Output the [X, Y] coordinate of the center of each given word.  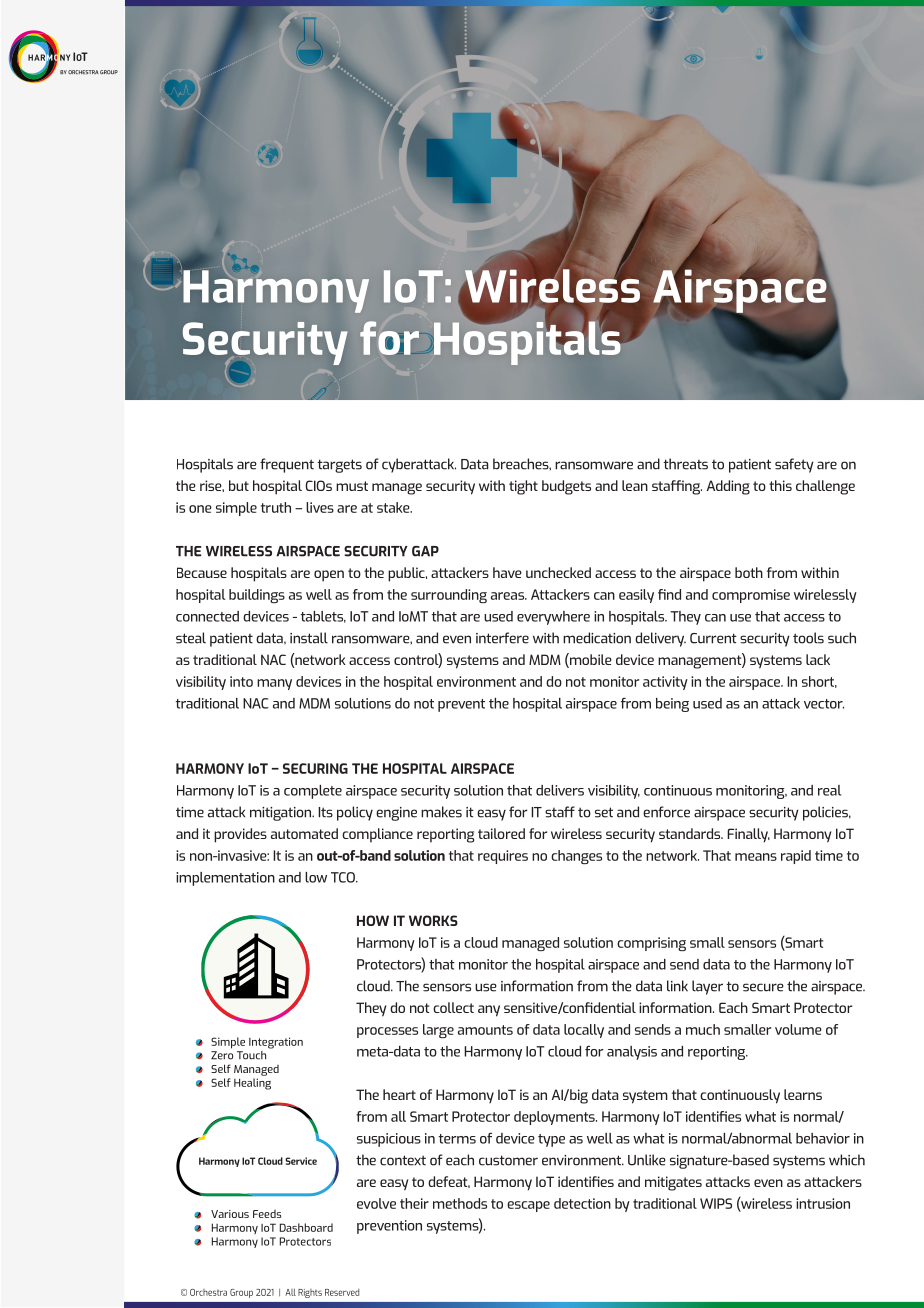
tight [523, 487]
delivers [560, 790]
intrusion [823, 1203]
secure [763, 987]
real [829, 790]
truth [276, 507]
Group [241, 1293]
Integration [276, 1043]
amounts [485, 1030]
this [780, 485]
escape [528, 1206]
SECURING [315, 768]
